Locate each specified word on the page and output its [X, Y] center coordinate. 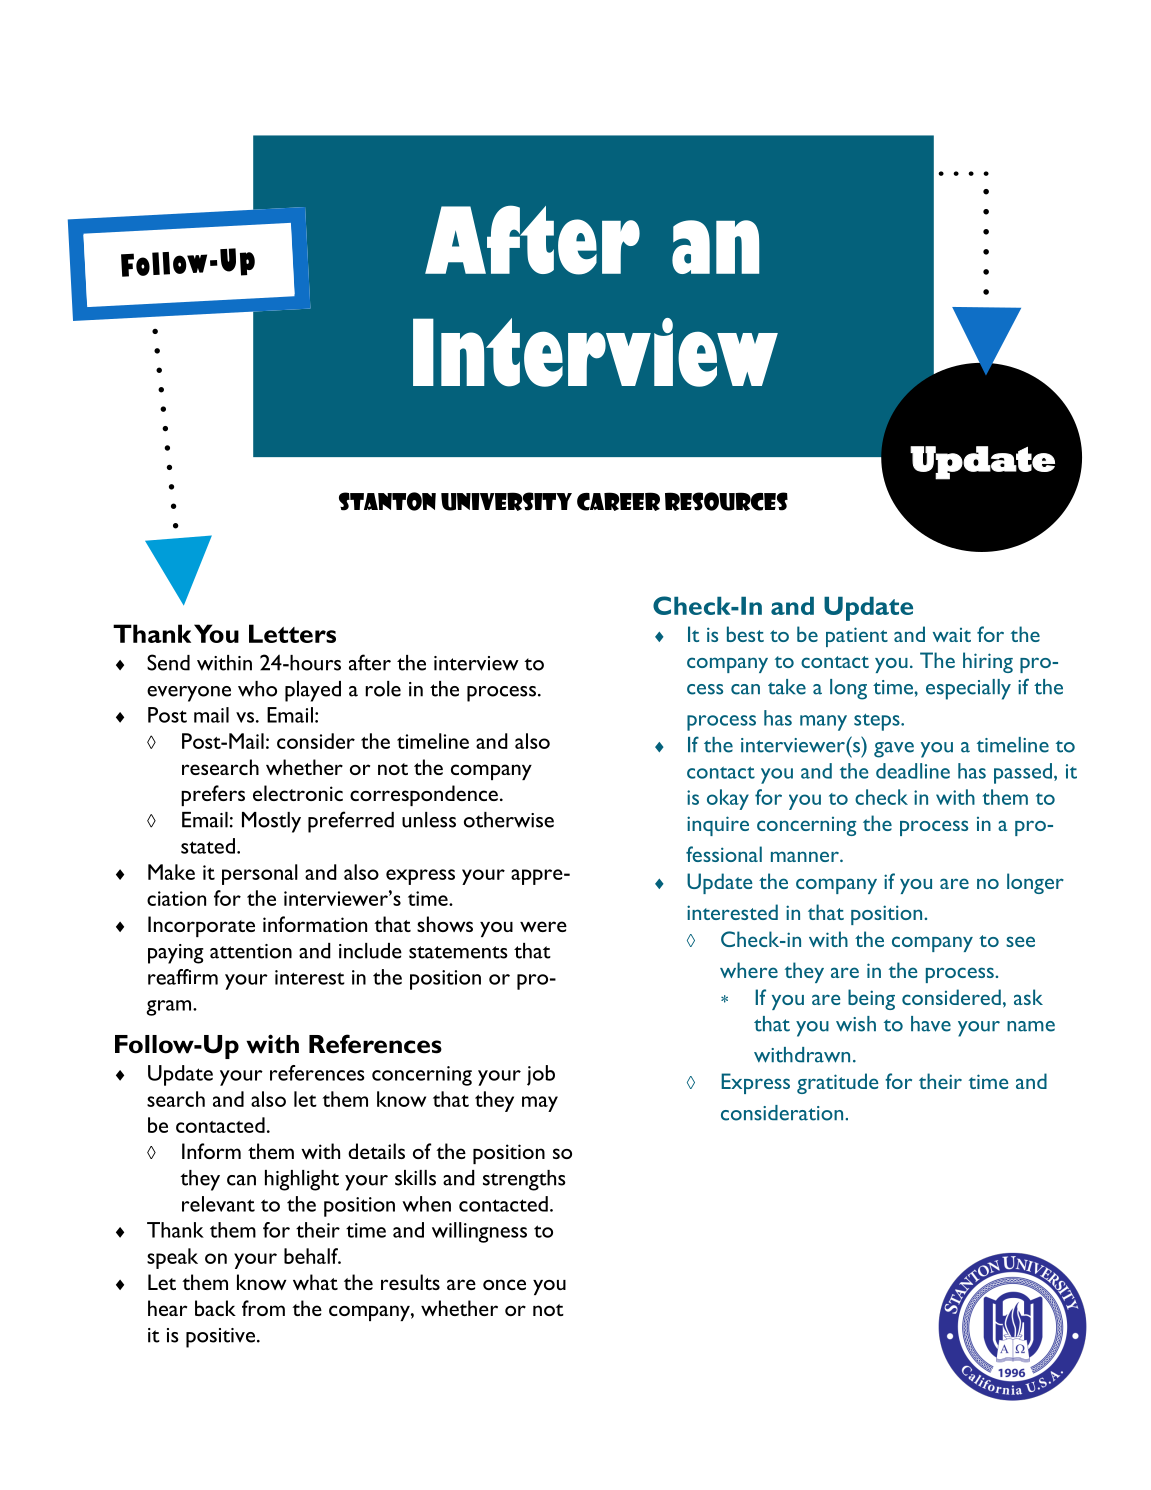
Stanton [387, 501]
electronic [298, 793]
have [931, 1024]
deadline [913, 771]
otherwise [509, 820]
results [410, 1282]
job [541, 1075]
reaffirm [183, 977]
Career [618, 501]
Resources [726, 501]
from [263, 1308]
